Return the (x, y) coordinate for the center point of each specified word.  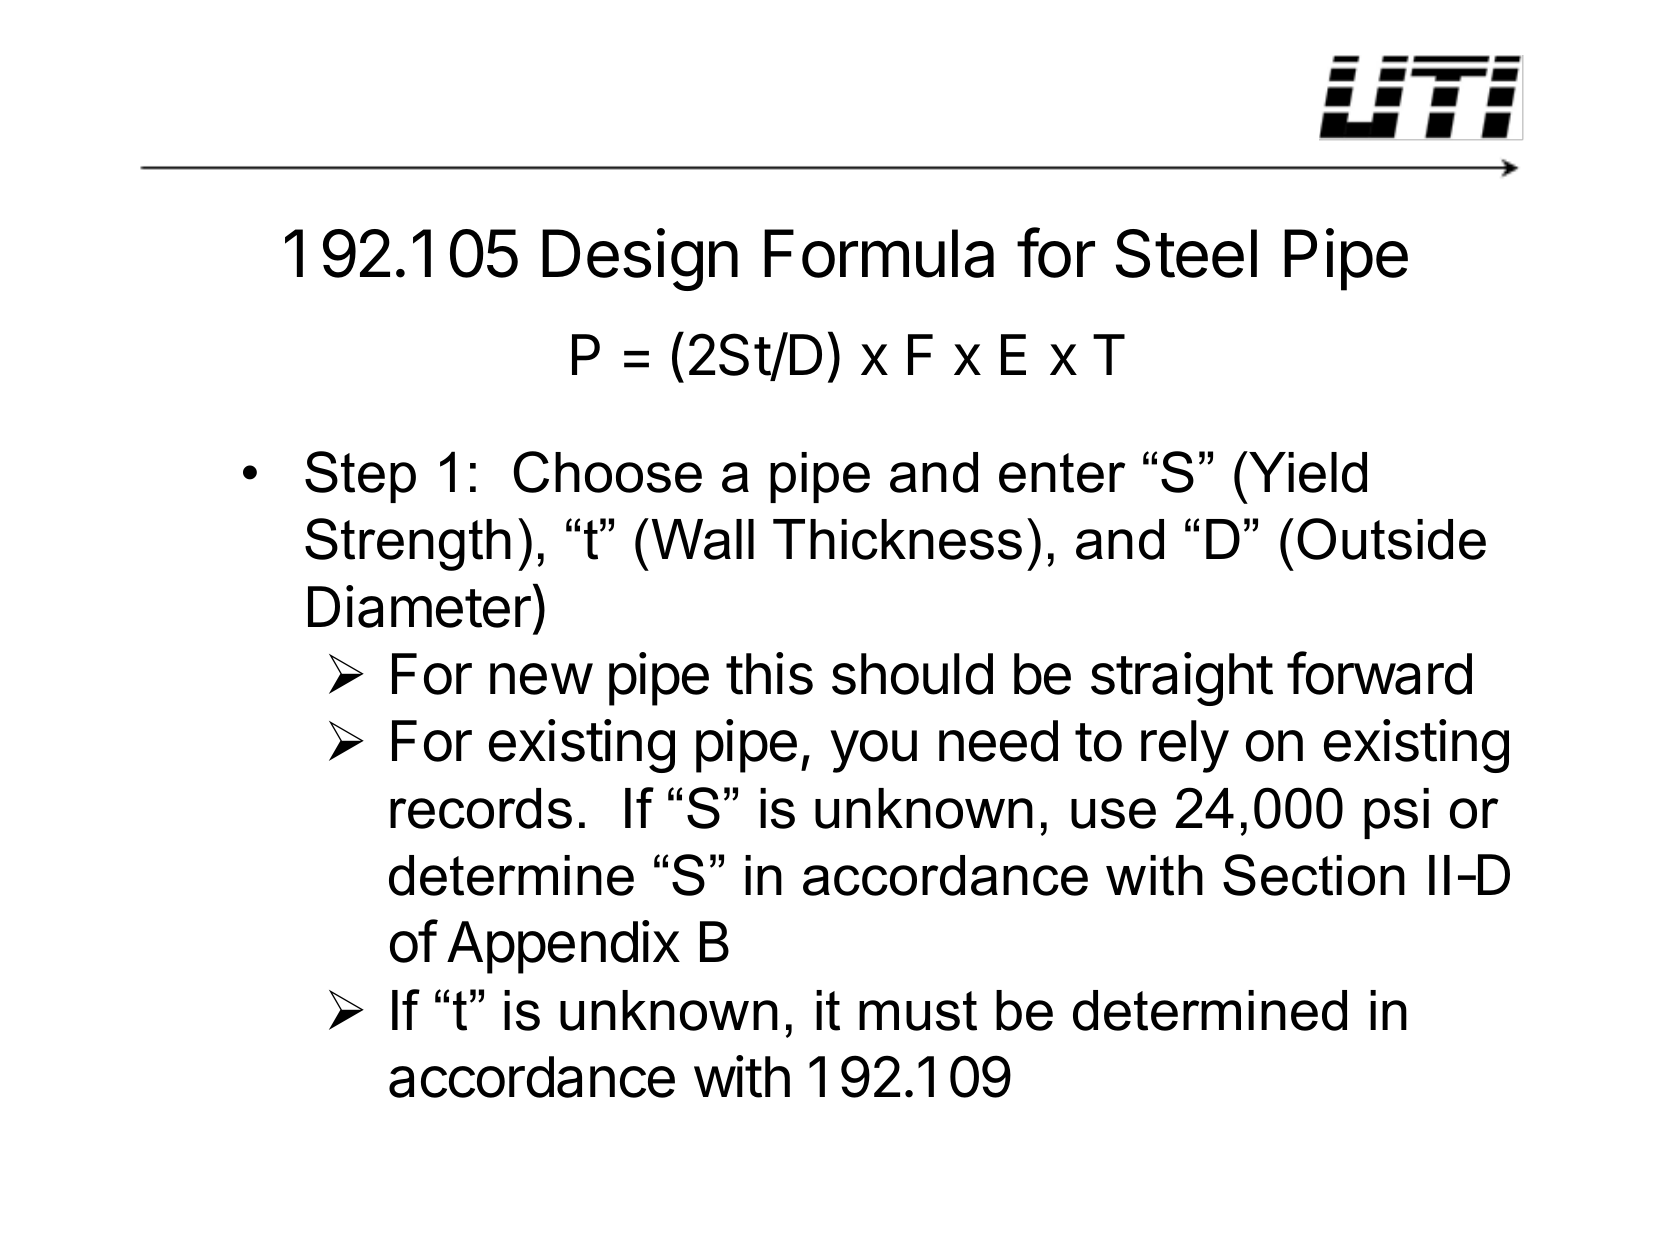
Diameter (419, 606)
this (769, 673)
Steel (1186, 253)
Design (640, 260)
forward (1379, 673)
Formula (879, 253)
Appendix (563, 947)
